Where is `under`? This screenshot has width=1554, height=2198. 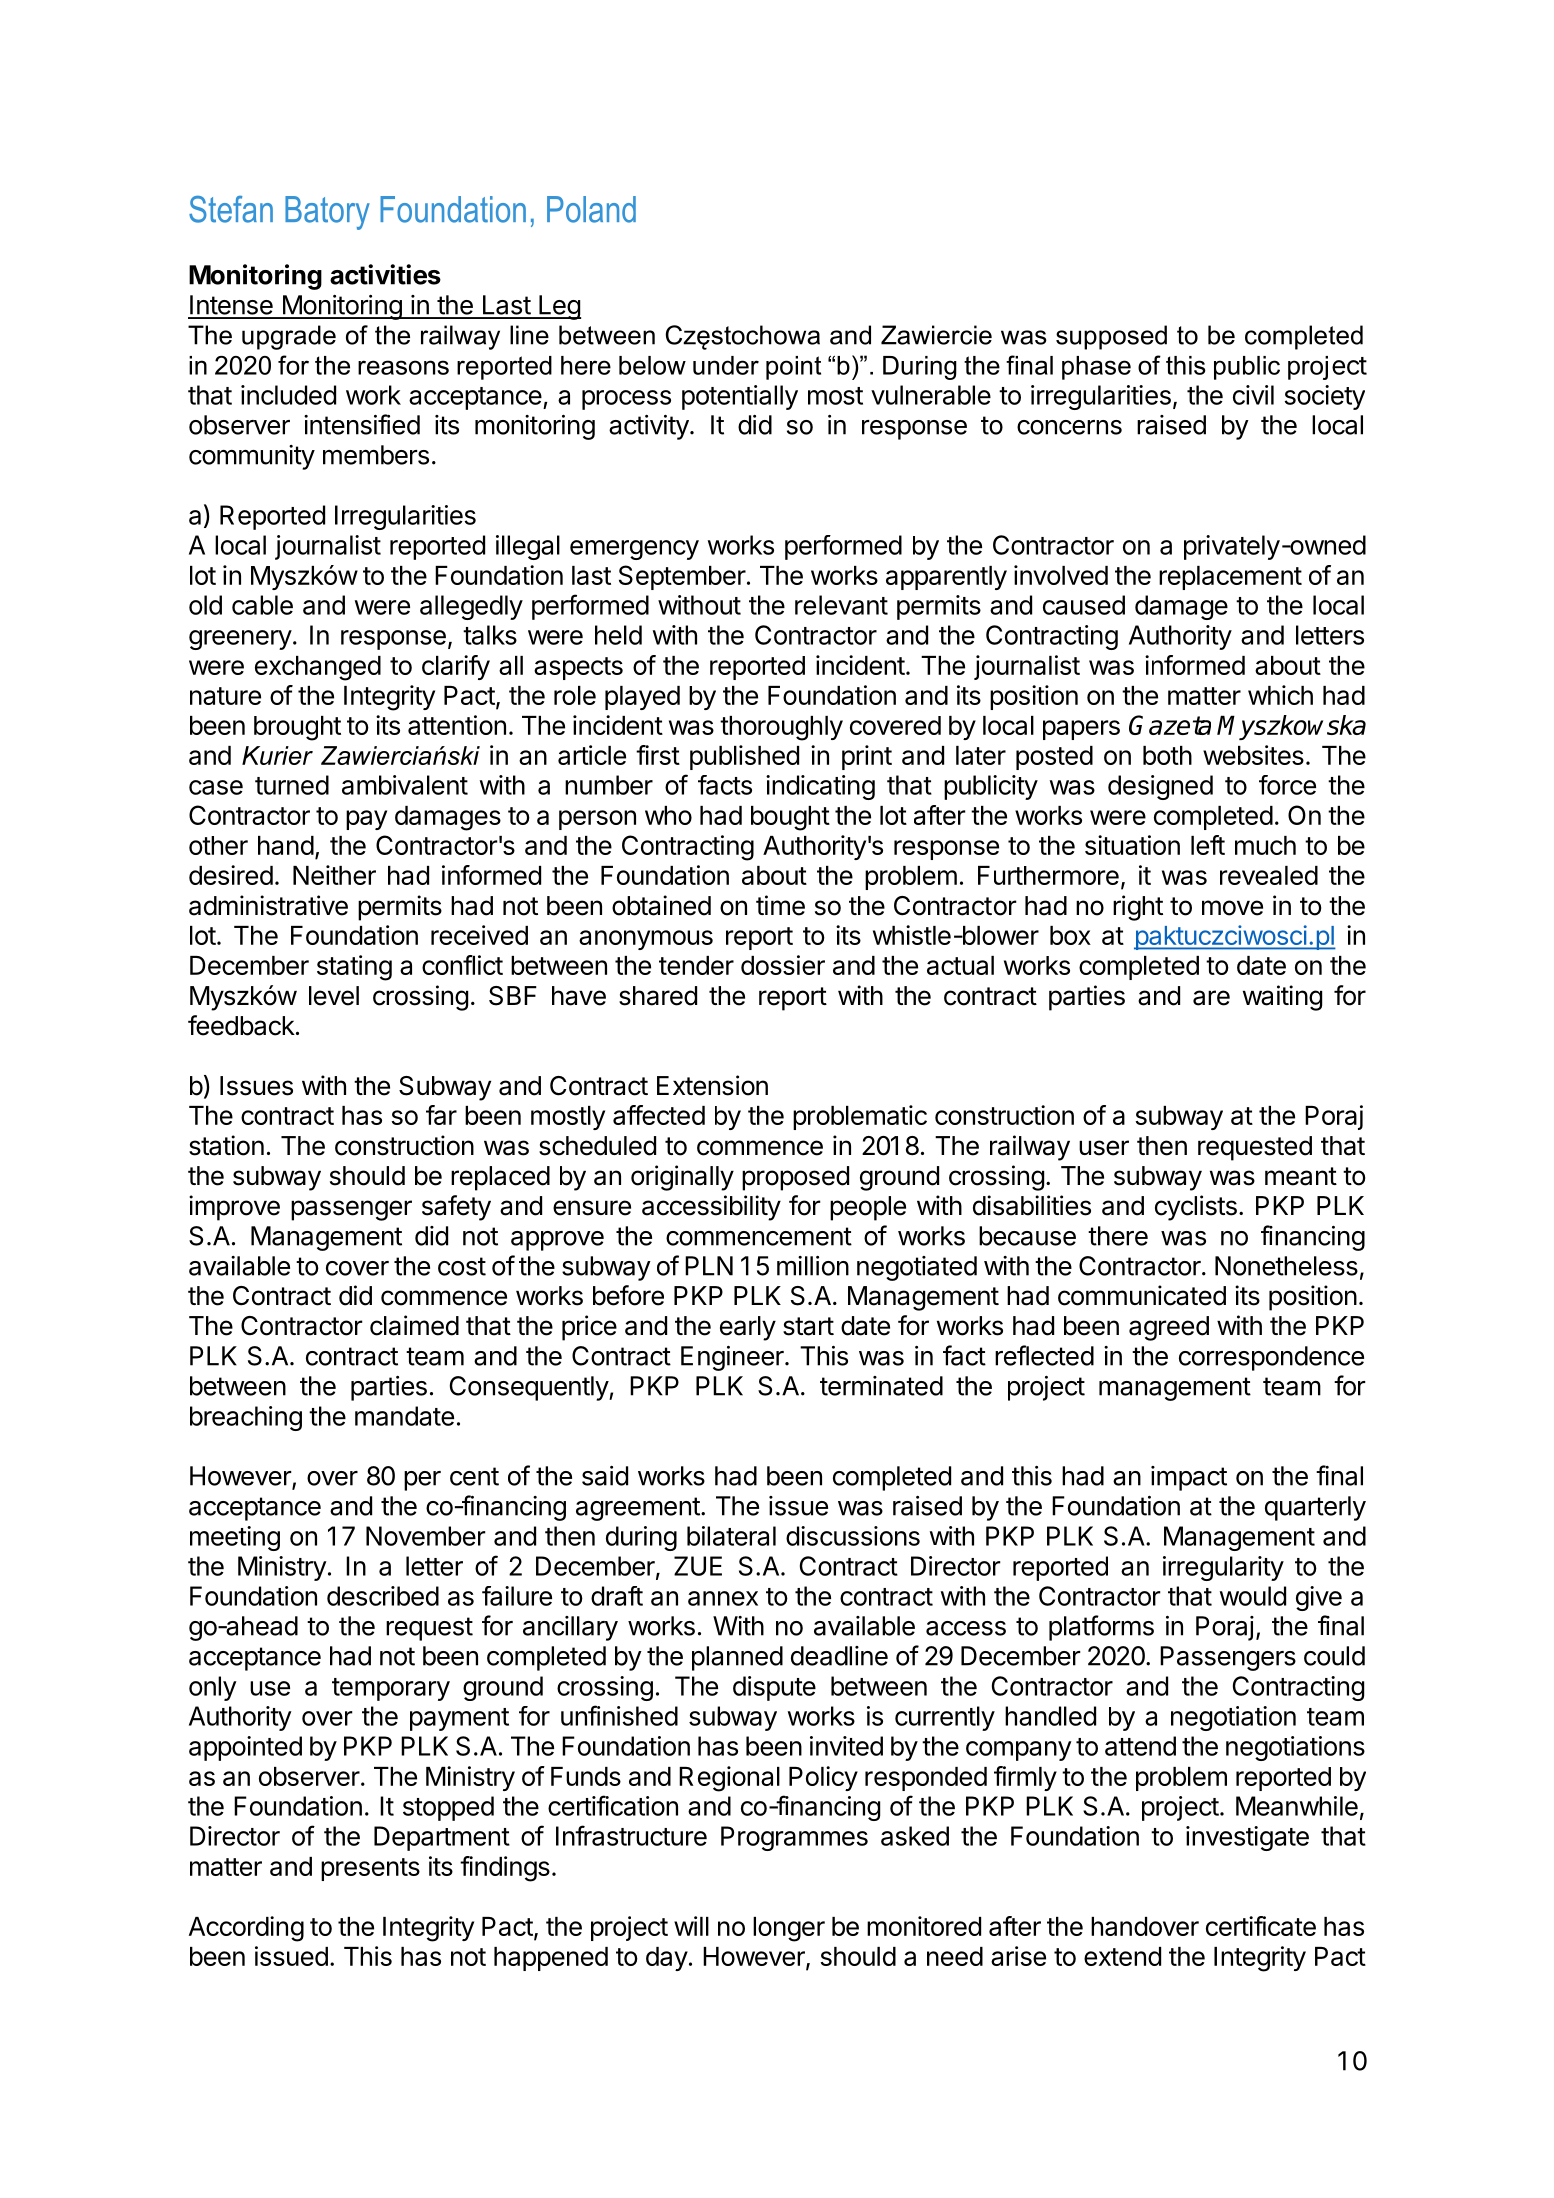
under is located at coordinates (726, 365).
